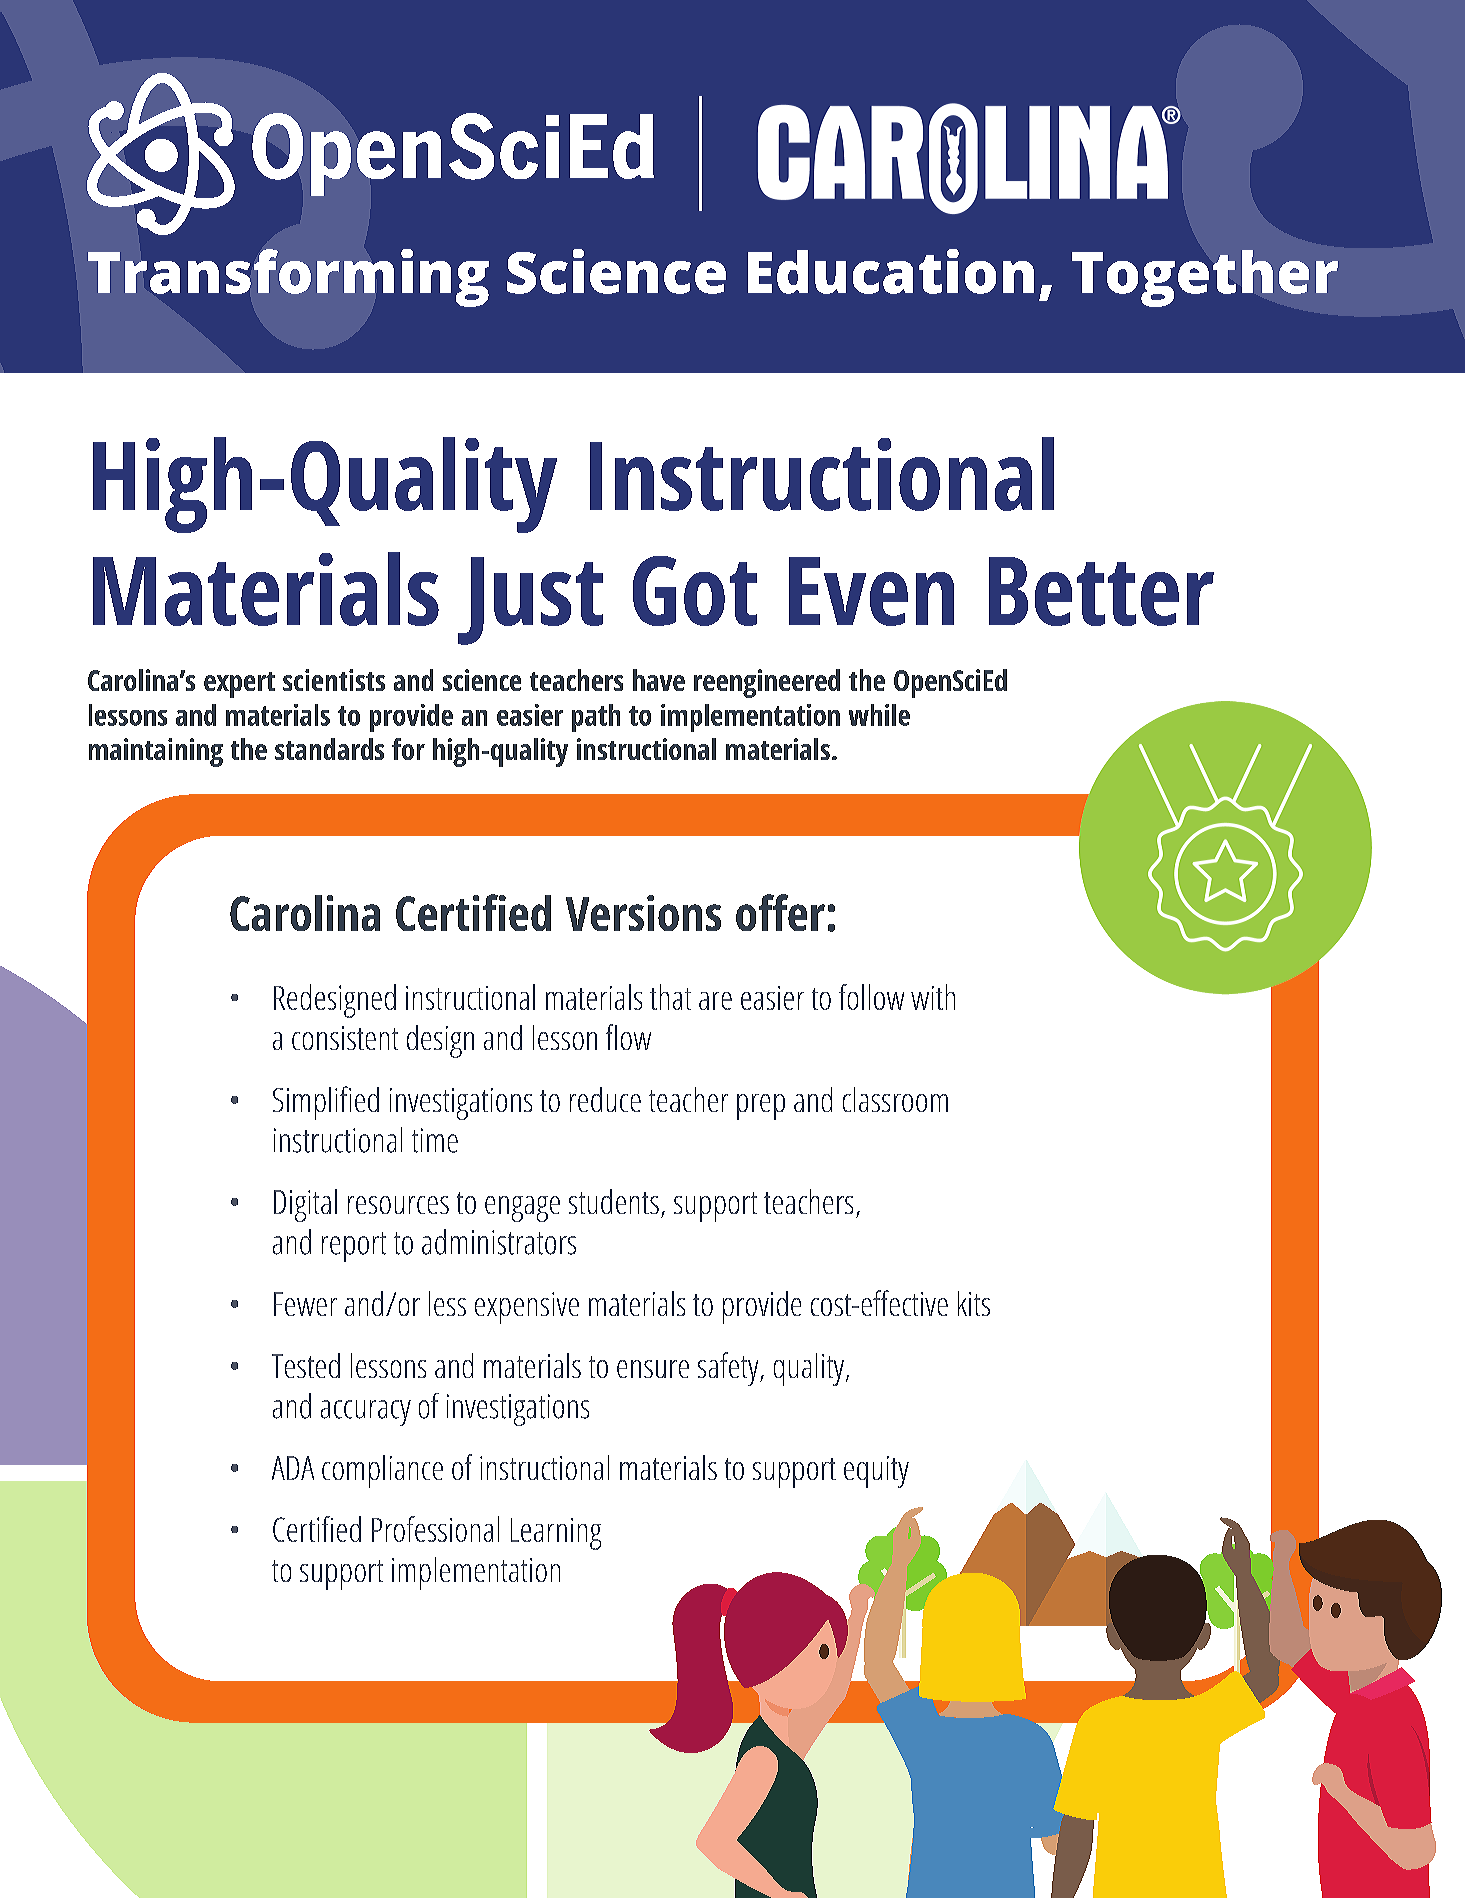  What do you see at coordinates (288, 278) in the screenshot?
I see `Transforming` at bounding box center [288, 278].
